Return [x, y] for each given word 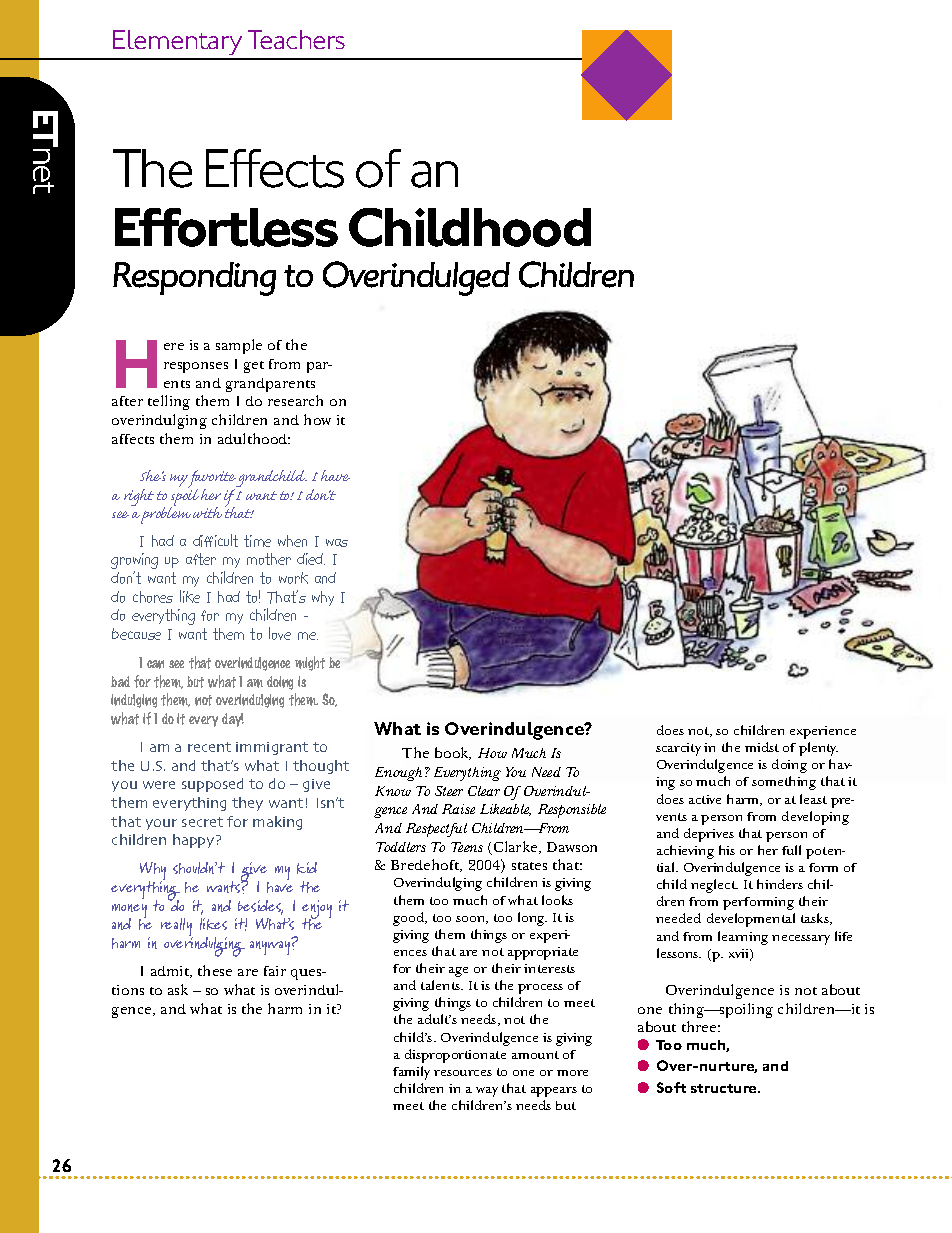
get [254, 367]
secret [202, 822]
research [295, 400]
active [705, 799]
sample [239, 346]
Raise [458, 809]
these [215, 970]
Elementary [178, 44]
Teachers [296, 39]
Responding [194, 279]
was [337, 543]
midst [762, 747]
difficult [215, 540]
